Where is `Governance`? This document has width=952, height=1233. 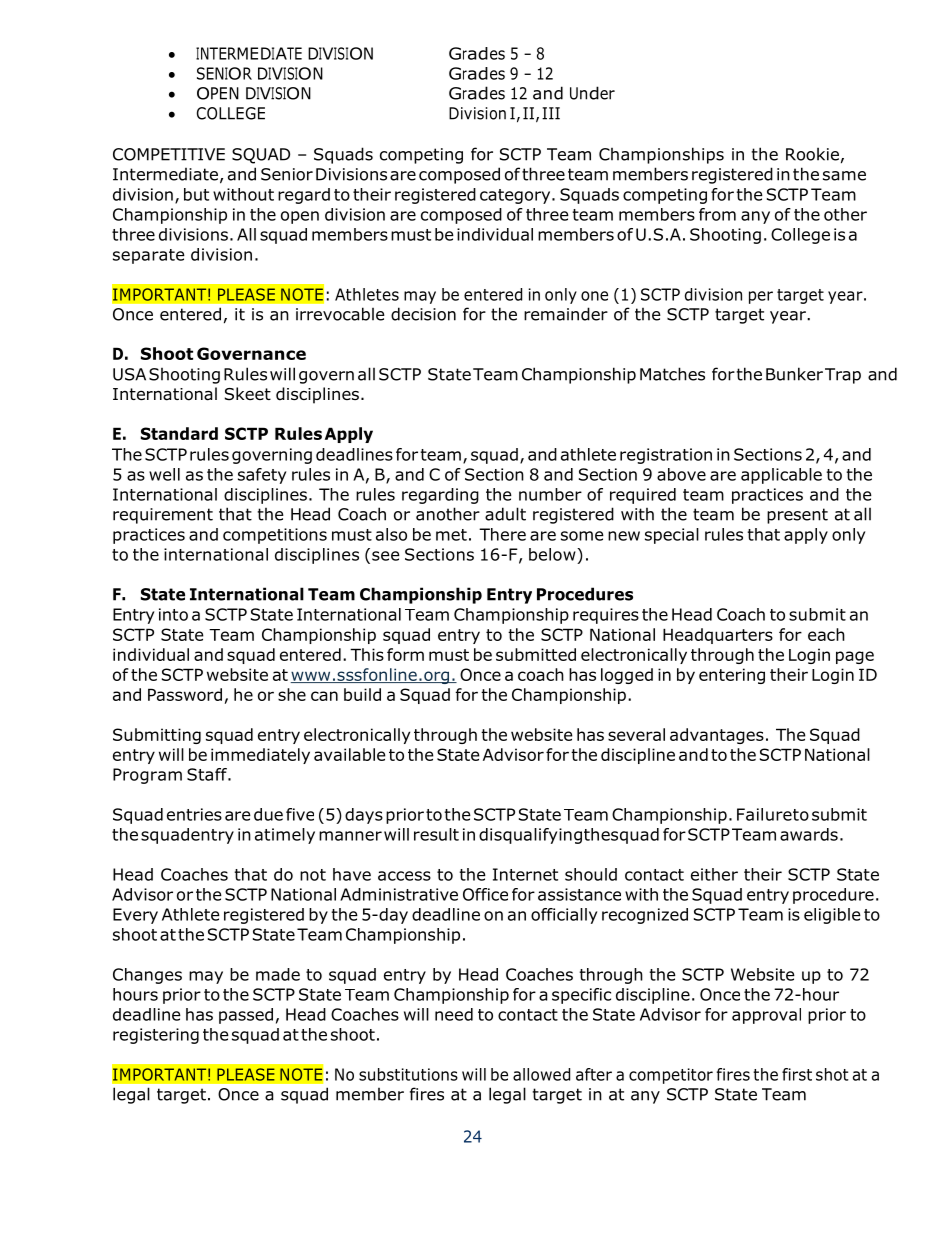
Governance is located at coordinates (251, 353).
